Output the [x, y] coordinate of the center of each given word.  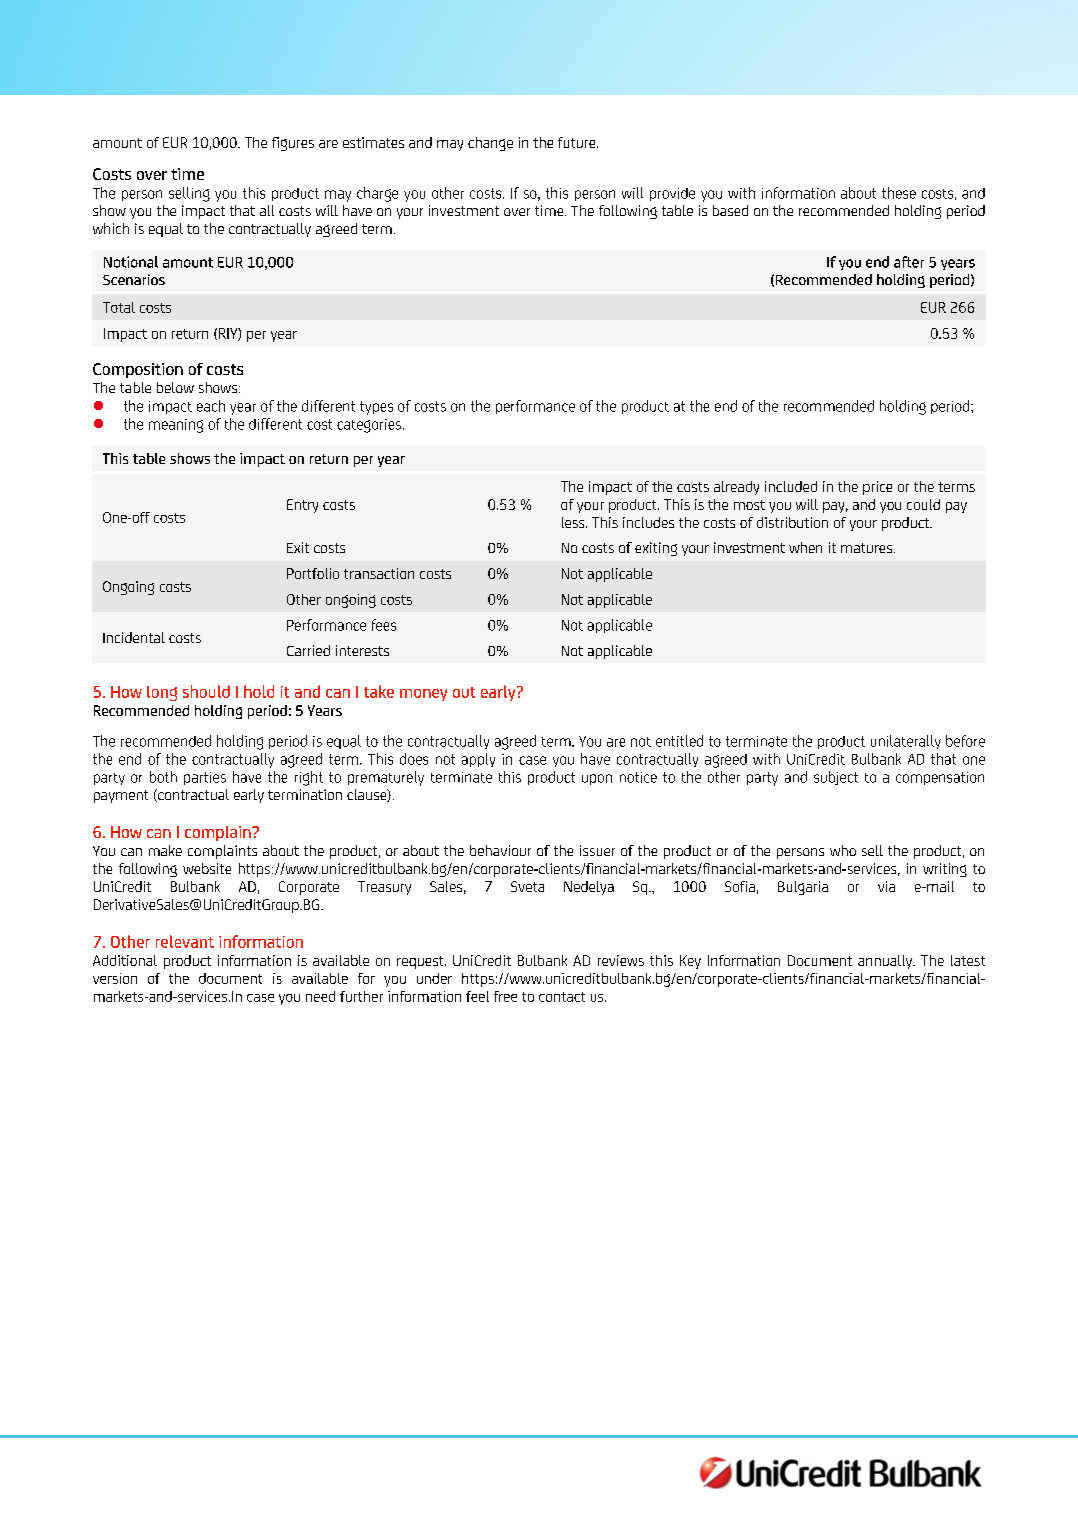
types [376, 408]
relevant [185, 941]
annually [886, 962]
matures [868, 548]
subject [836, 778]
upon [597, 779]
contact [562, 997]
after [909, 262]
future [578, 142]
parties [205, 778]
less [574, 522]
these [899, 193]
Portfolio [313, 573]
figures [293, 144]
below [175, 387]
